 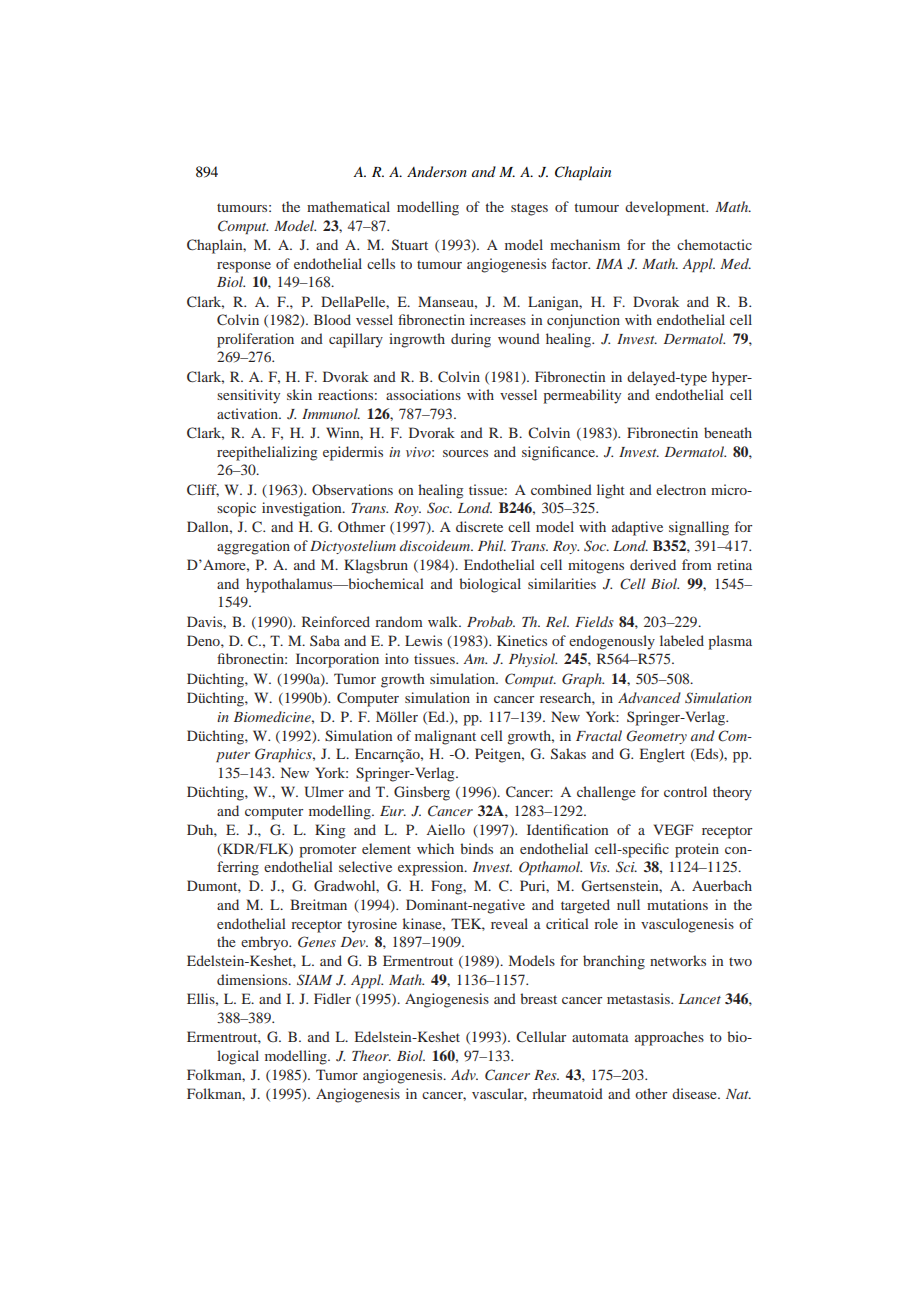 I want to click on stages, so click(x=529, y=209).
